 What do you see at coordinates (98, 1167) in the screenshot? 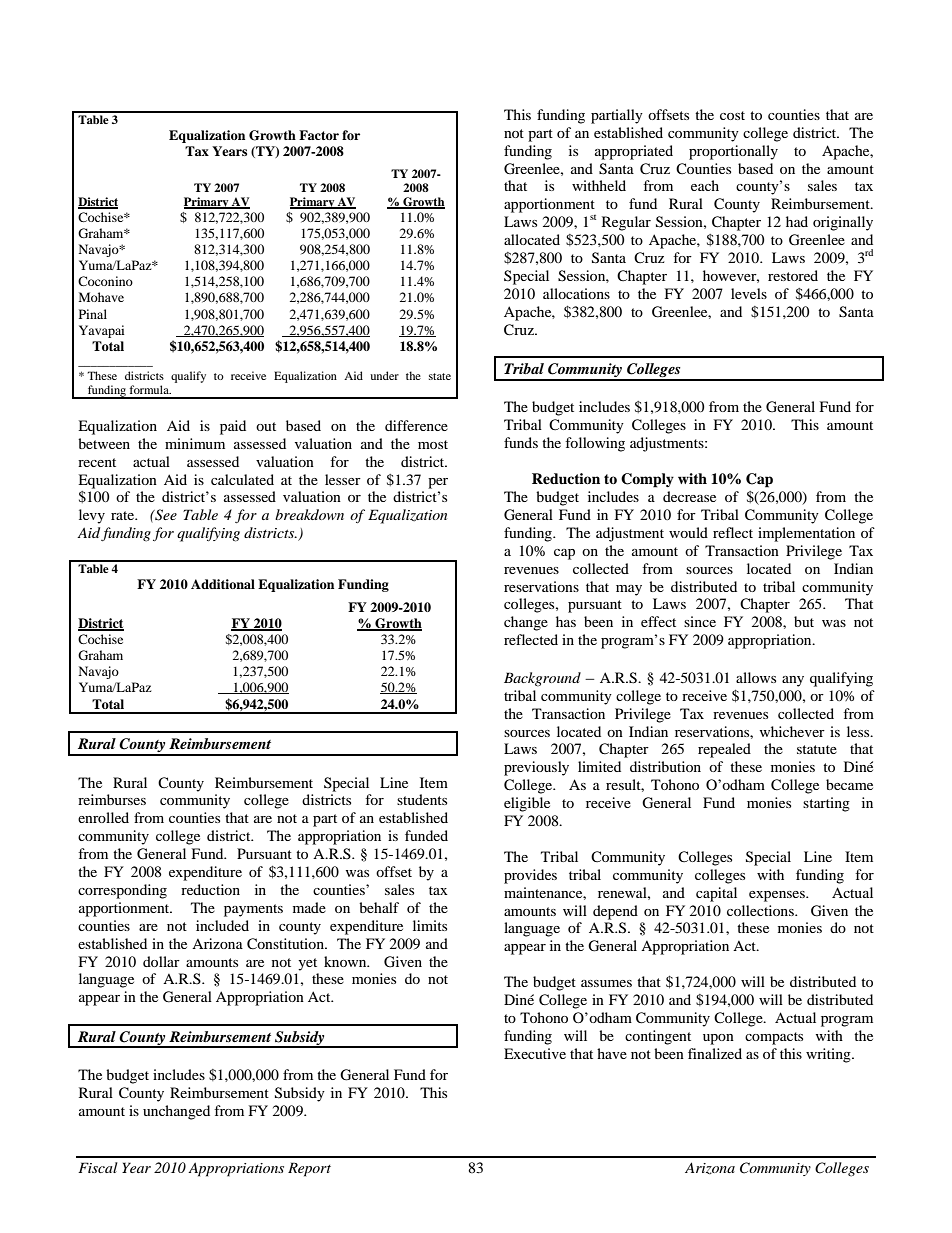
I see `Fiscal` at bounding box center [98, 1167].
